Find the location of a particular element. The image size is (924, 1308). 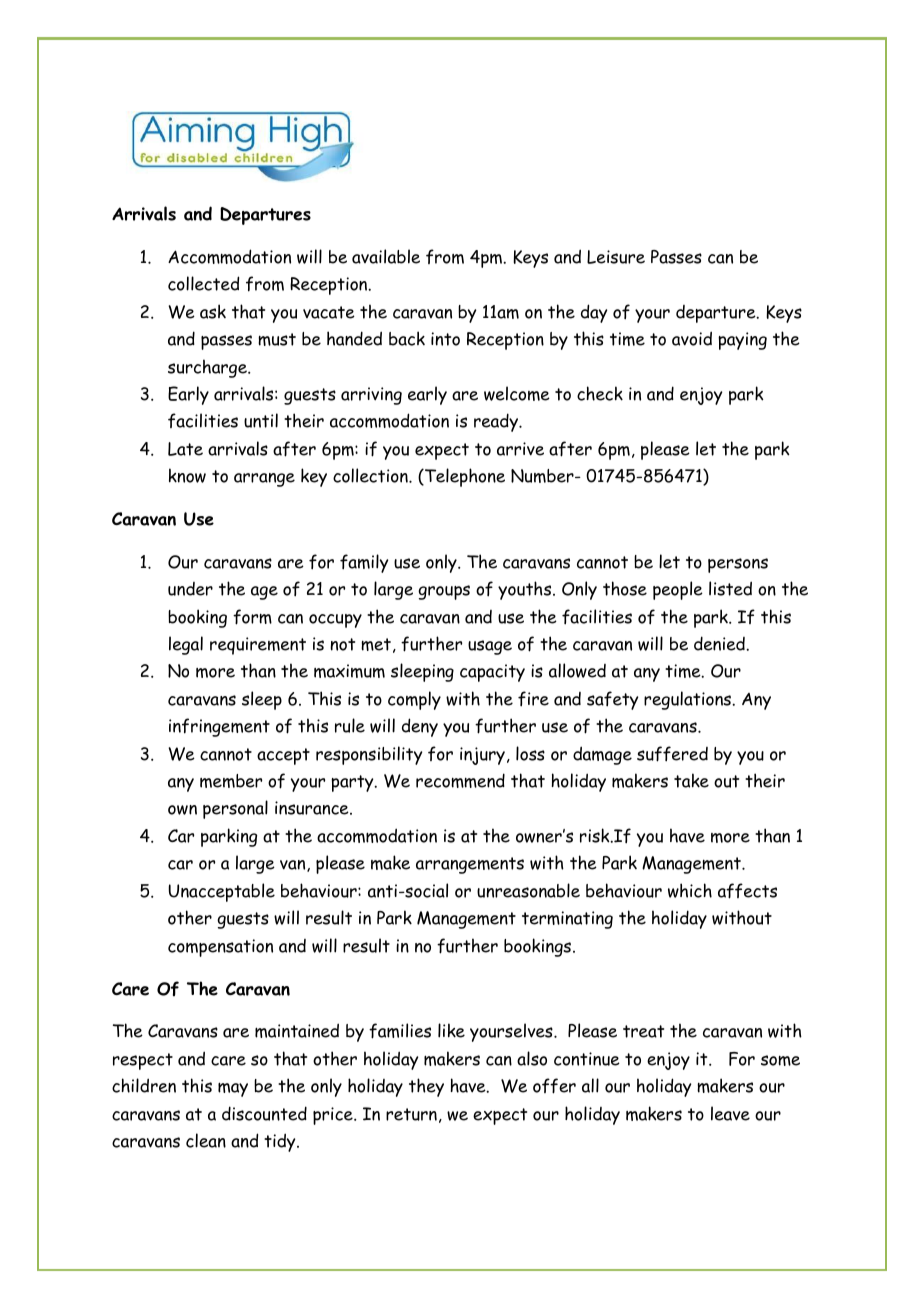

comply is located at coordinates (414, 700).
